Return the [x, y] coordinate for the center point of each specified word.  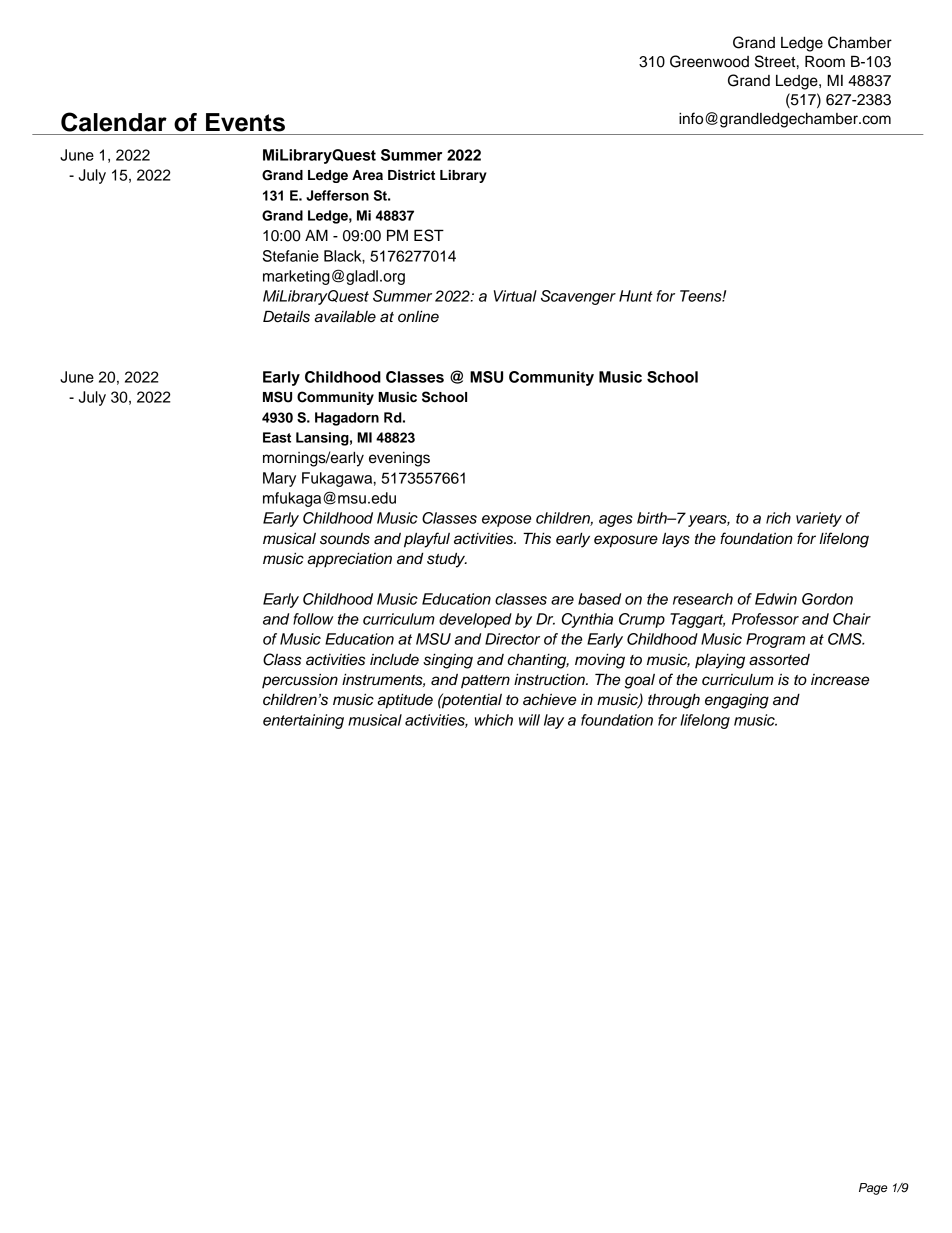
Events [245, 122]
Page [873, 1189]
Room [825, 61]
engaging [737, 701]
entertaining [303, 721]
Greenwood [709, 61]
